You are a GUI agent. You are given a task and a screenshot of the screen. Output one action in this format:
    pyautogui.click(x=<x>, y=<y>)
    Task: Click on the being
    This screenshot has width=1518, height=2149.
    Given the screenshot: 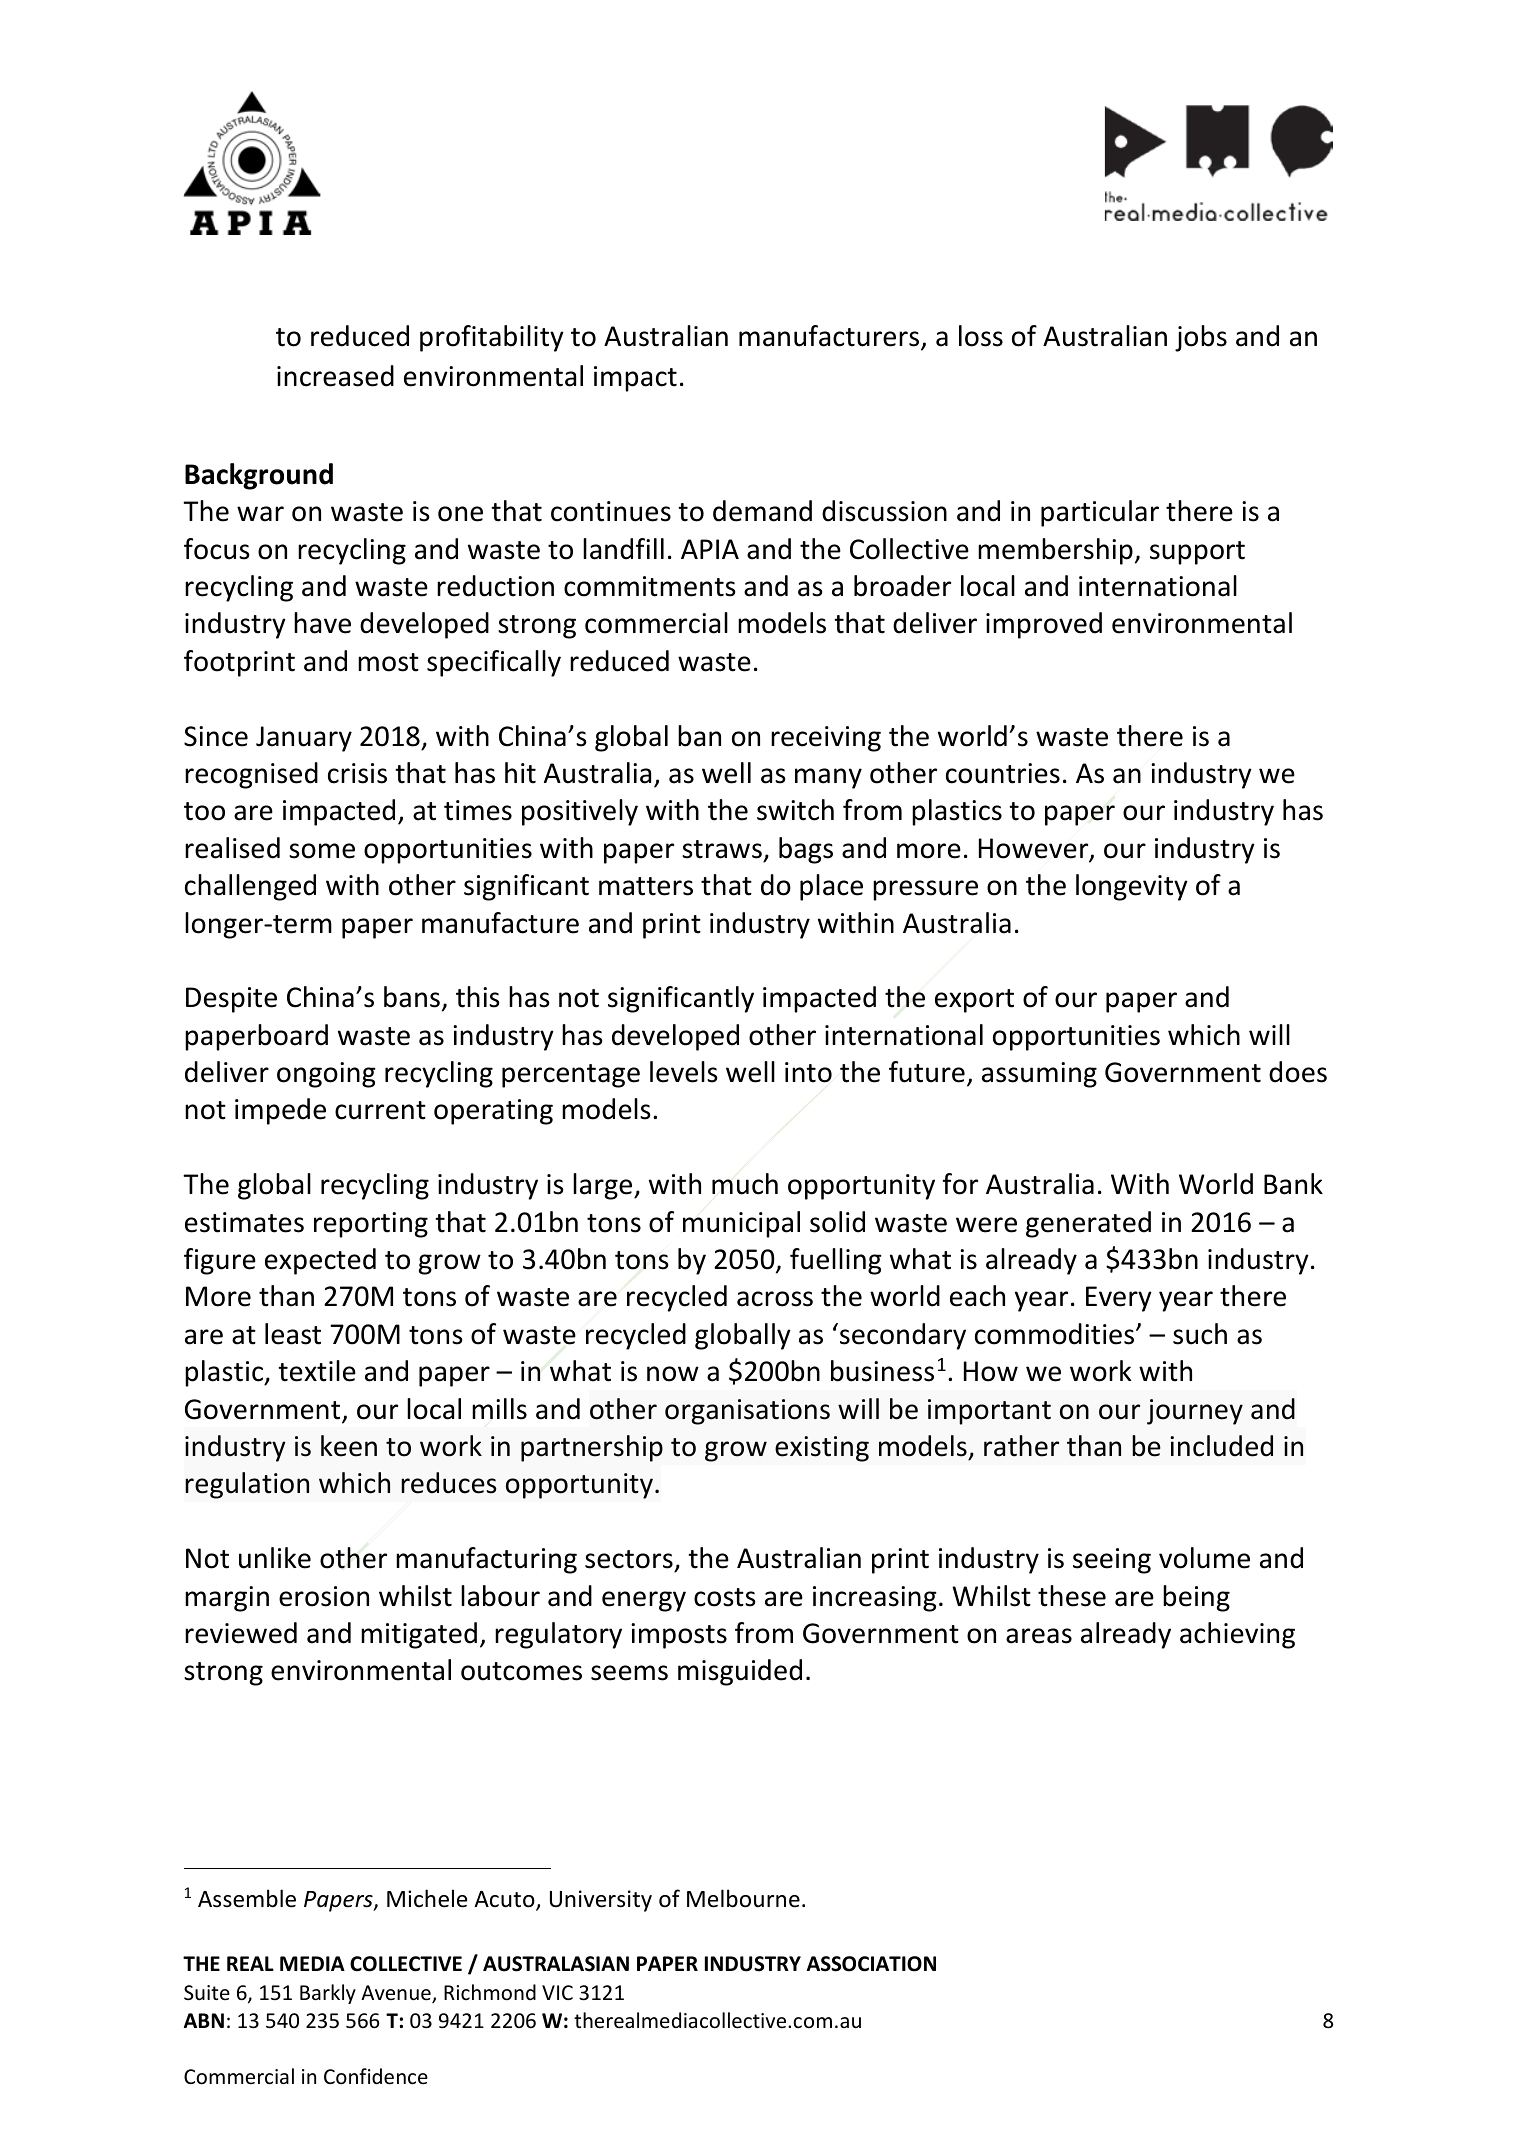 What is the action you would take?
    pyautogui.click(x=1196, y=1598)
